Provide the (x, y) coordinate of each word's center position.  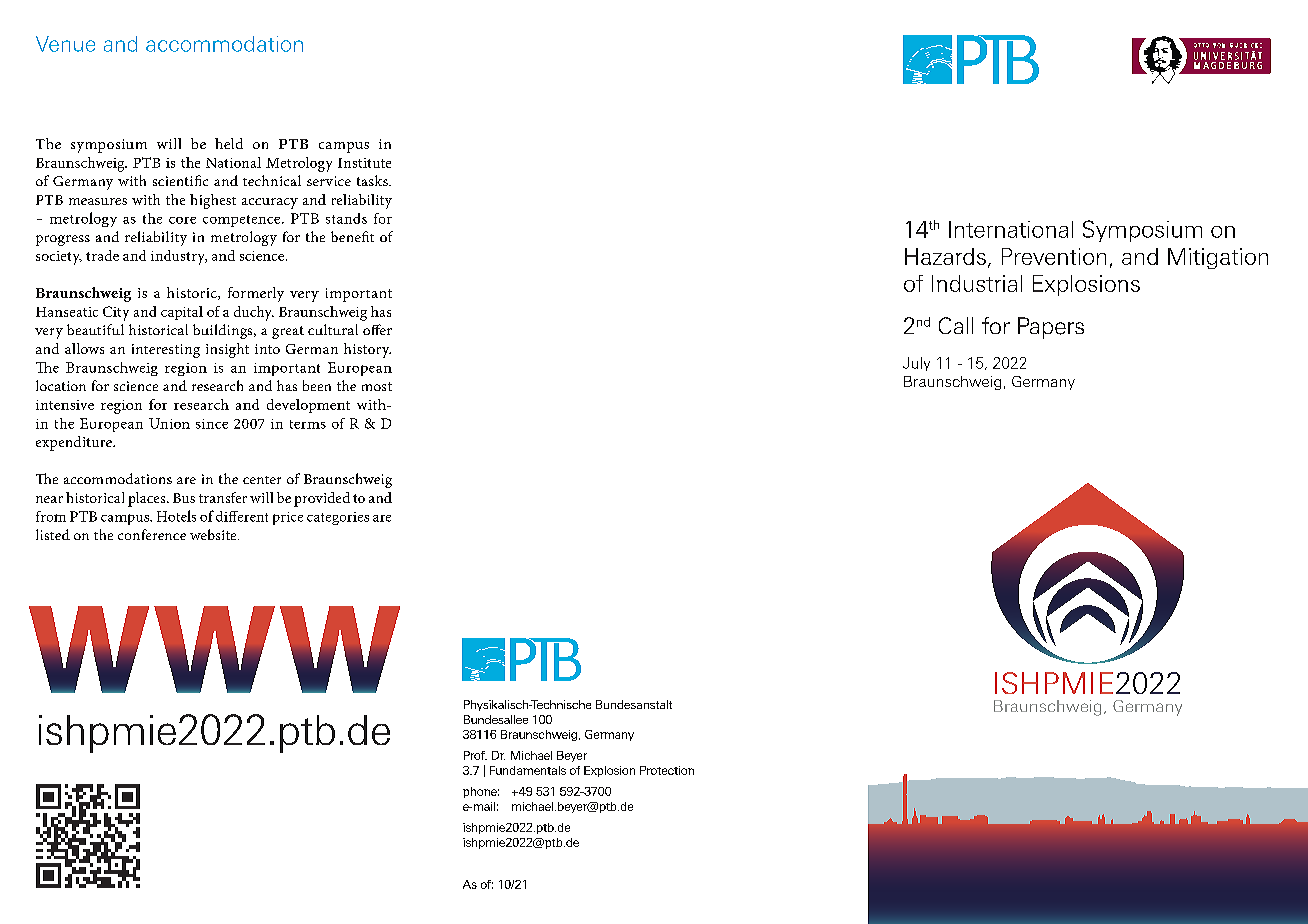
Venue (65, 44)
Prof (475, 755)
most (377, 386)
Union (169, 423)
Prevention (1054, 256)
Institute (364, 163)
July (916, 364)
